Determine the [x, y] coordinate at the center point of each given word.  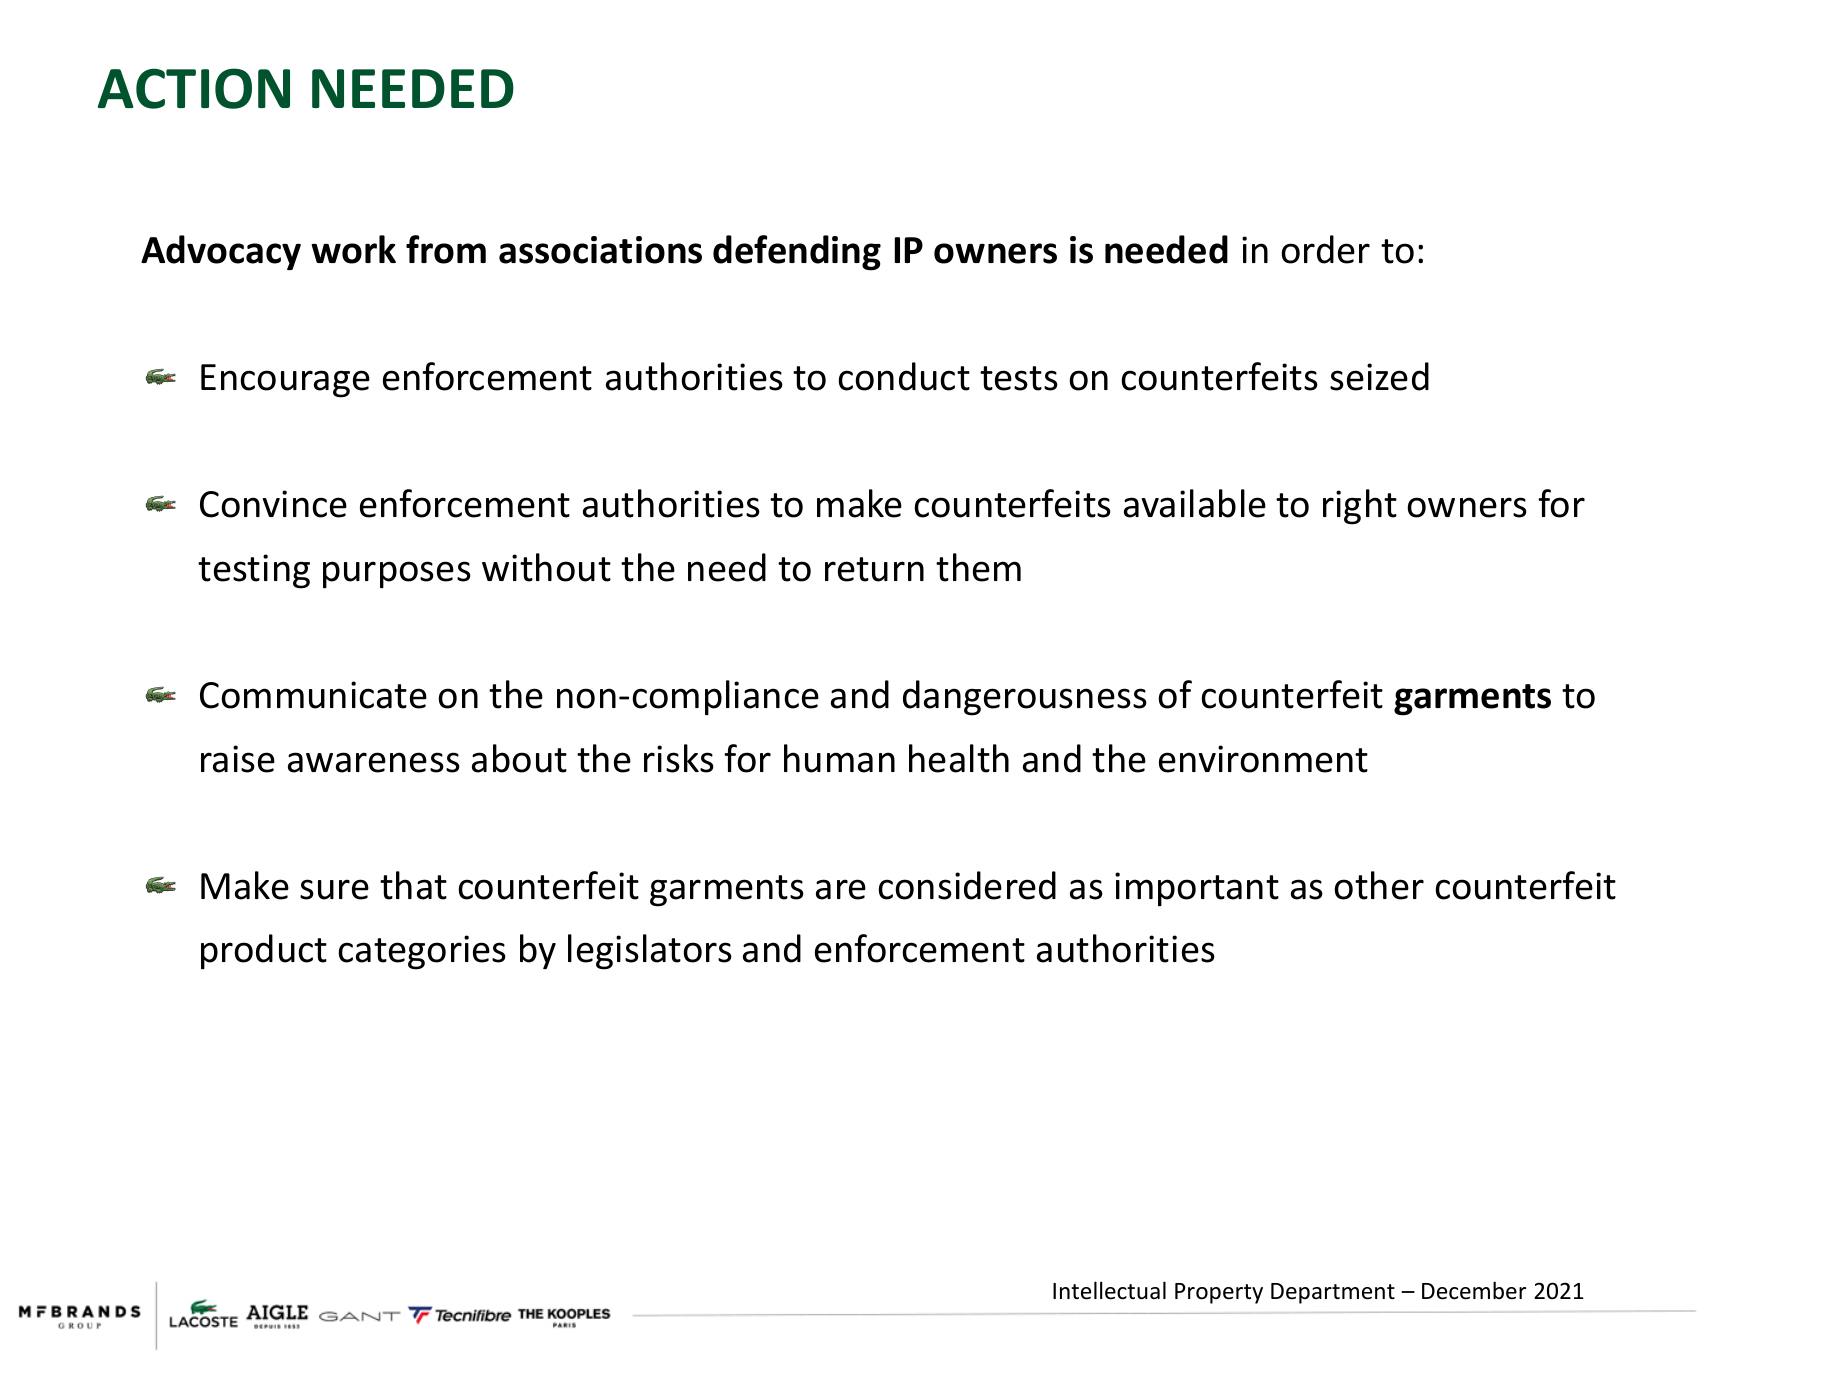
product [264, 952]
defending [797, 253]
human [839, 758]
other [1379, 885]
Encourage [285, 381]
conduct [904, 376]
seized [1379, 376]
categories [422, 952]
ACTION [194, 88]
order [1325, 249]
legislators [650, 952]
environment [1263, 759]
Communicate [313, 695]
